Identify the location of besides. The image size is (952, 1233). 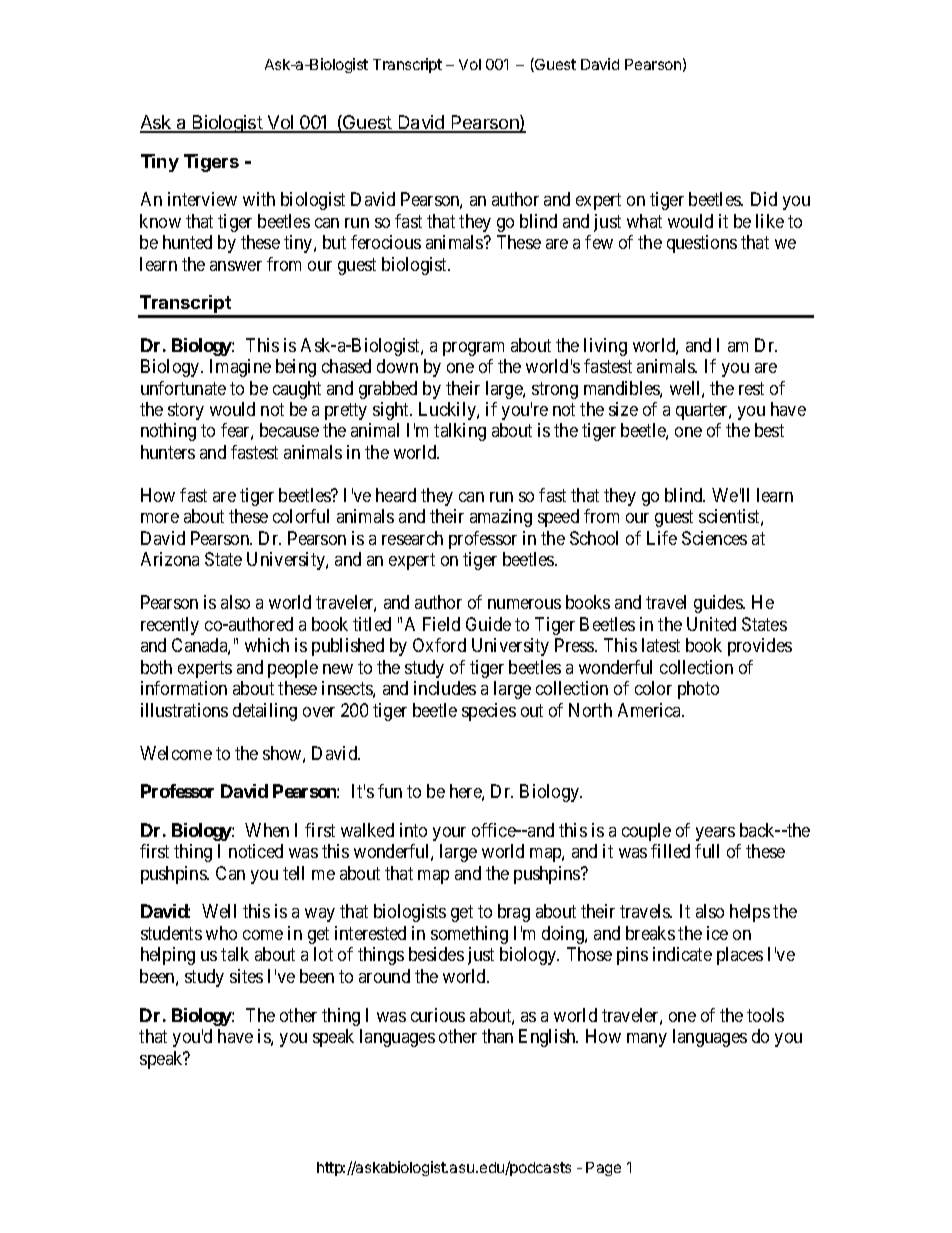
(436, 954).
